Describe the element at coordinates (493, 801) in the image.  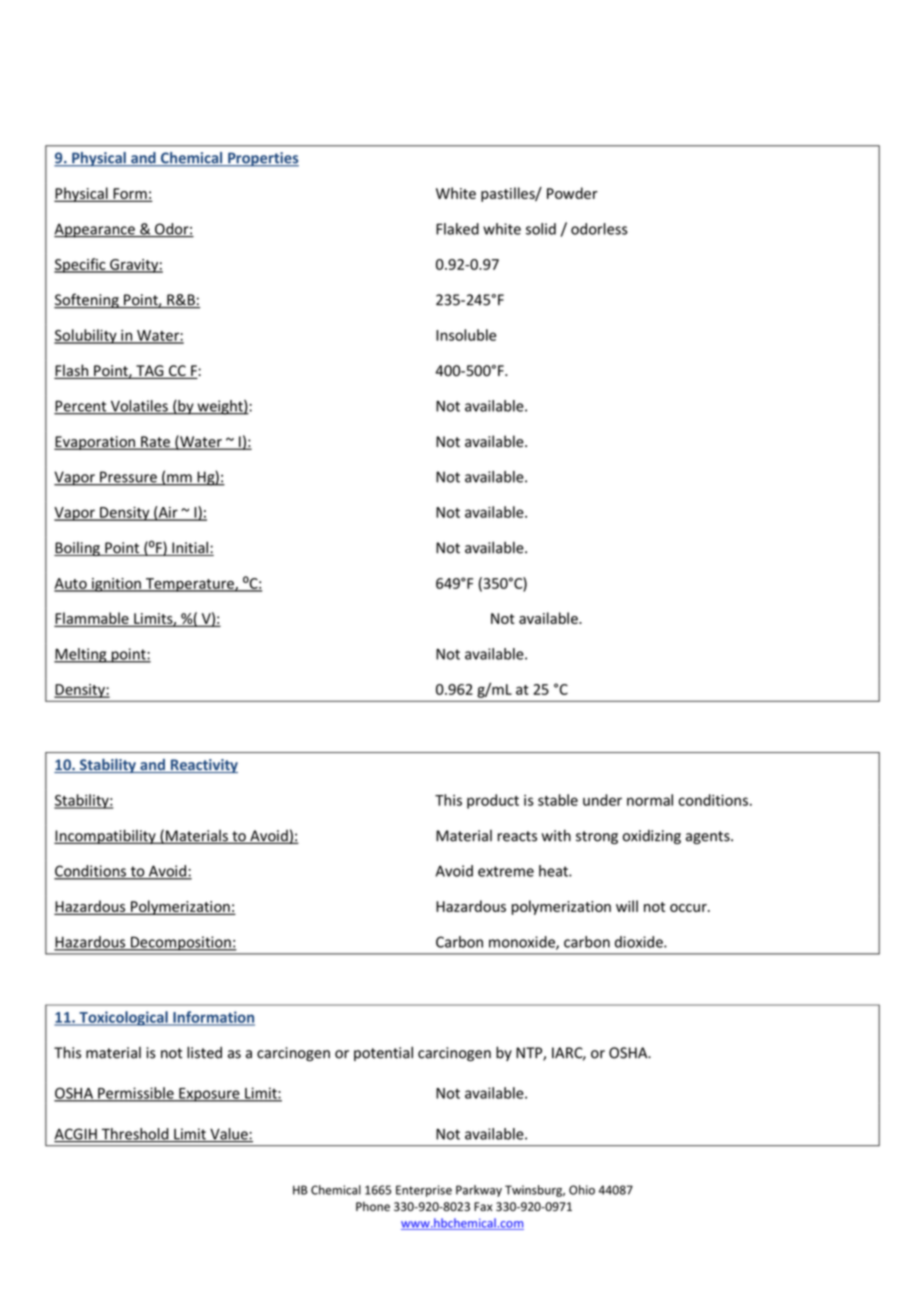
I see `product` at that location.
